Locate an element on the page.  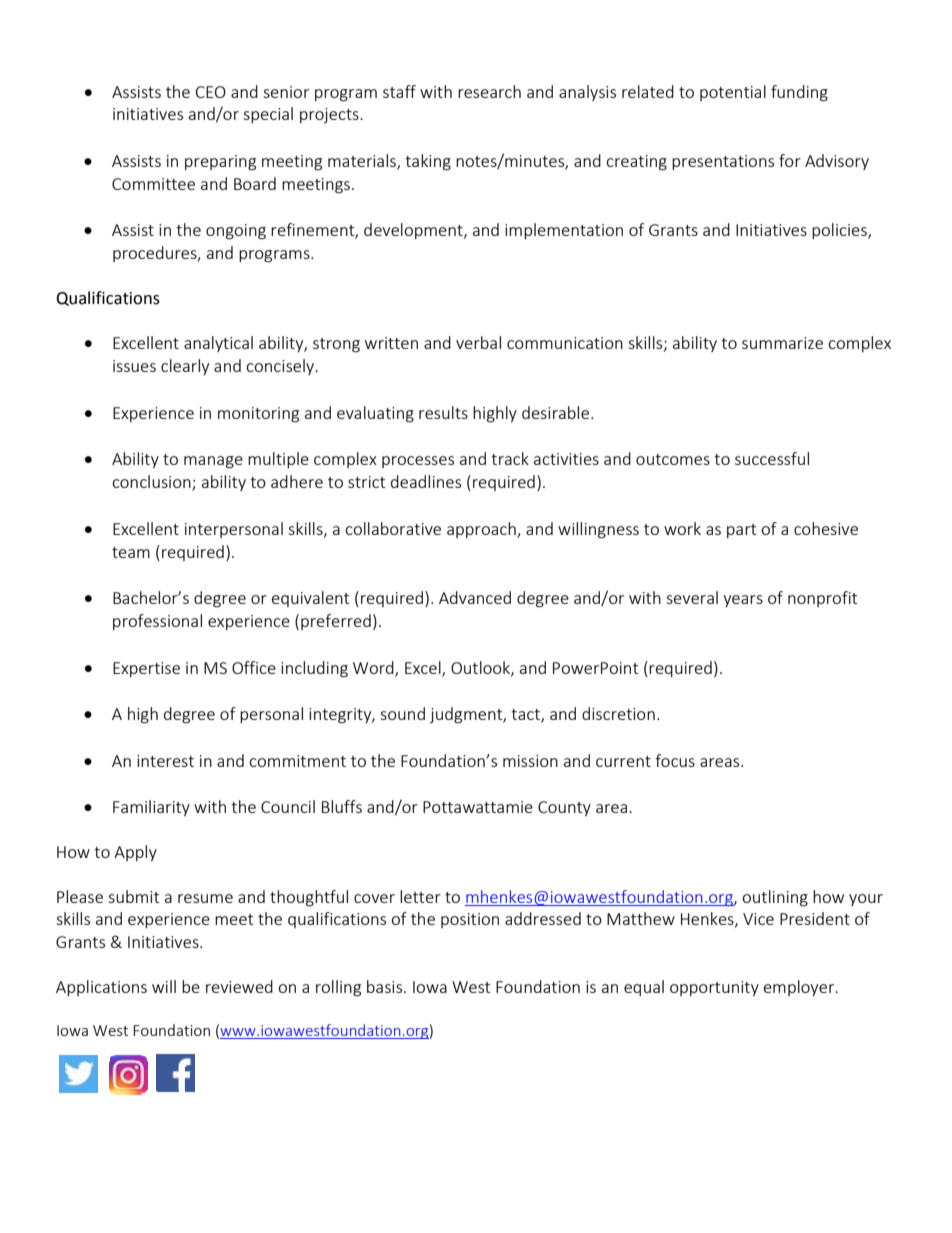
CEO is located at coordinates (211, 92).
